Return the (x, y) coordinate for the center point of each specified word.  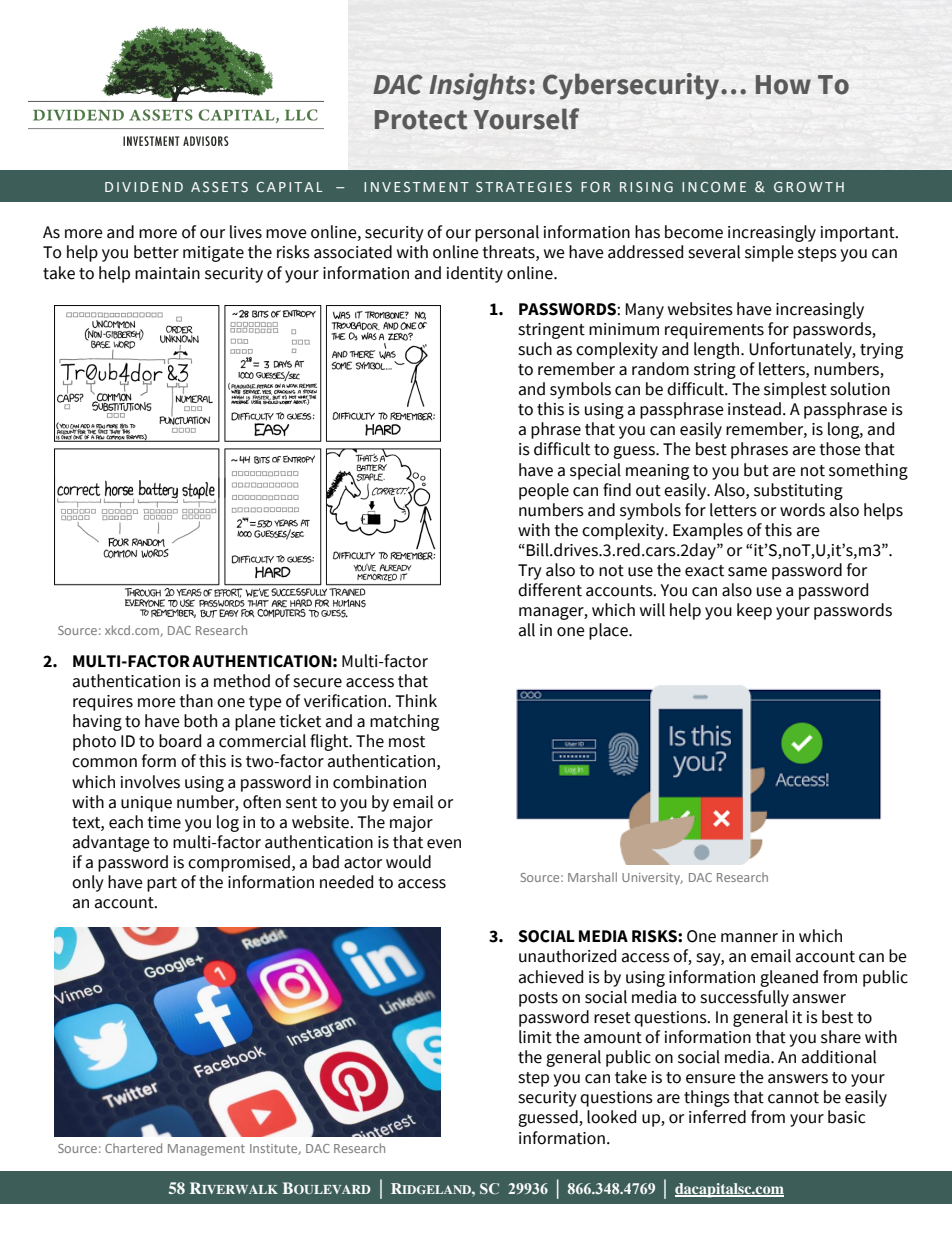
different (550, 590)
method (242, 681)
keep (754, 611)
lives (246, 232)
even (444, 844)
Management (206, 1150)
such (535, 349)
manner (749, 938)
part (162, 884)
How (783, 85)
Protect (421, 120)
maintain (167, 273)
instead (754, 409)
